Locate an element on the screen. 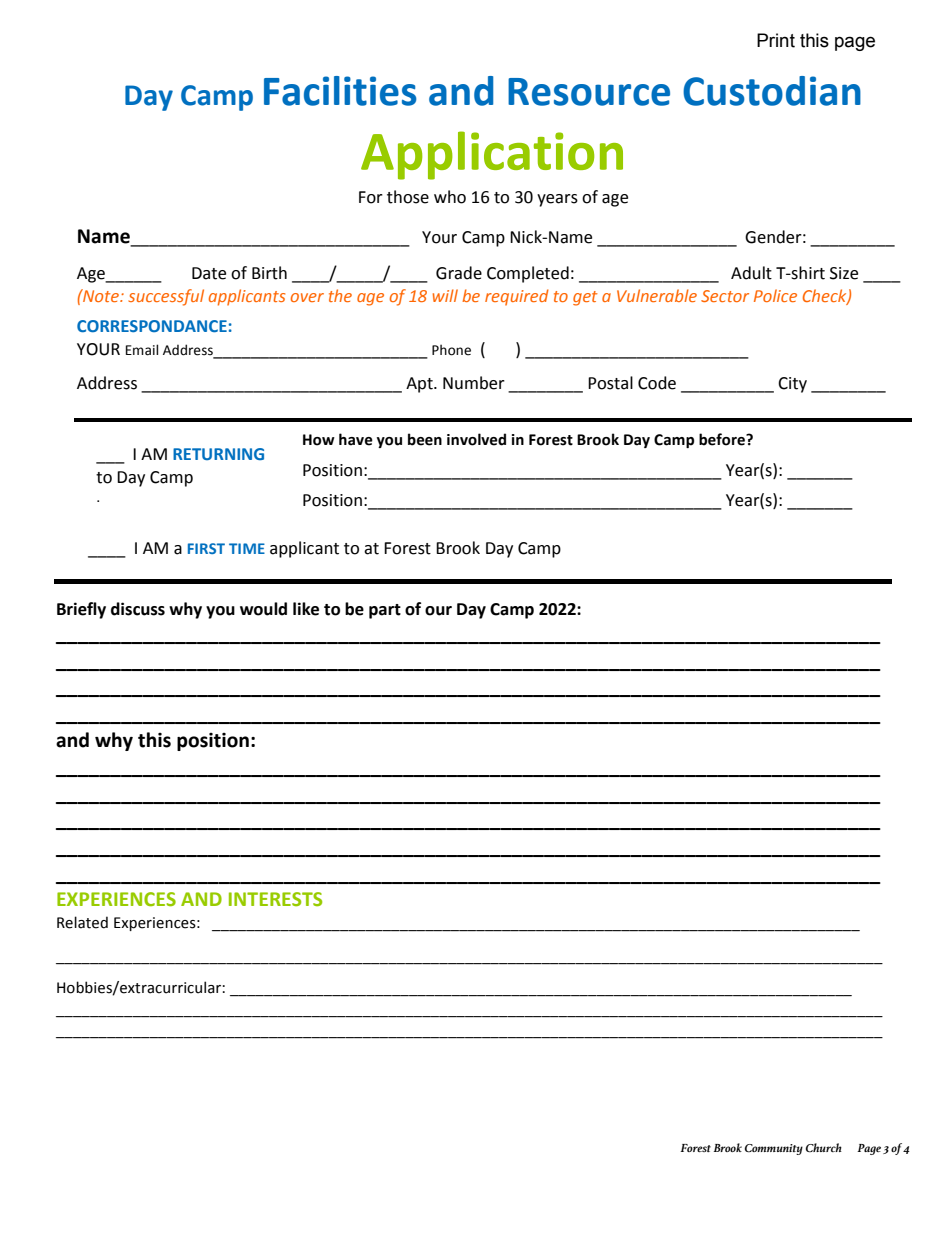 The height and width of the screenshot is (1233, 952). before is located at coordinates (723, 439).
